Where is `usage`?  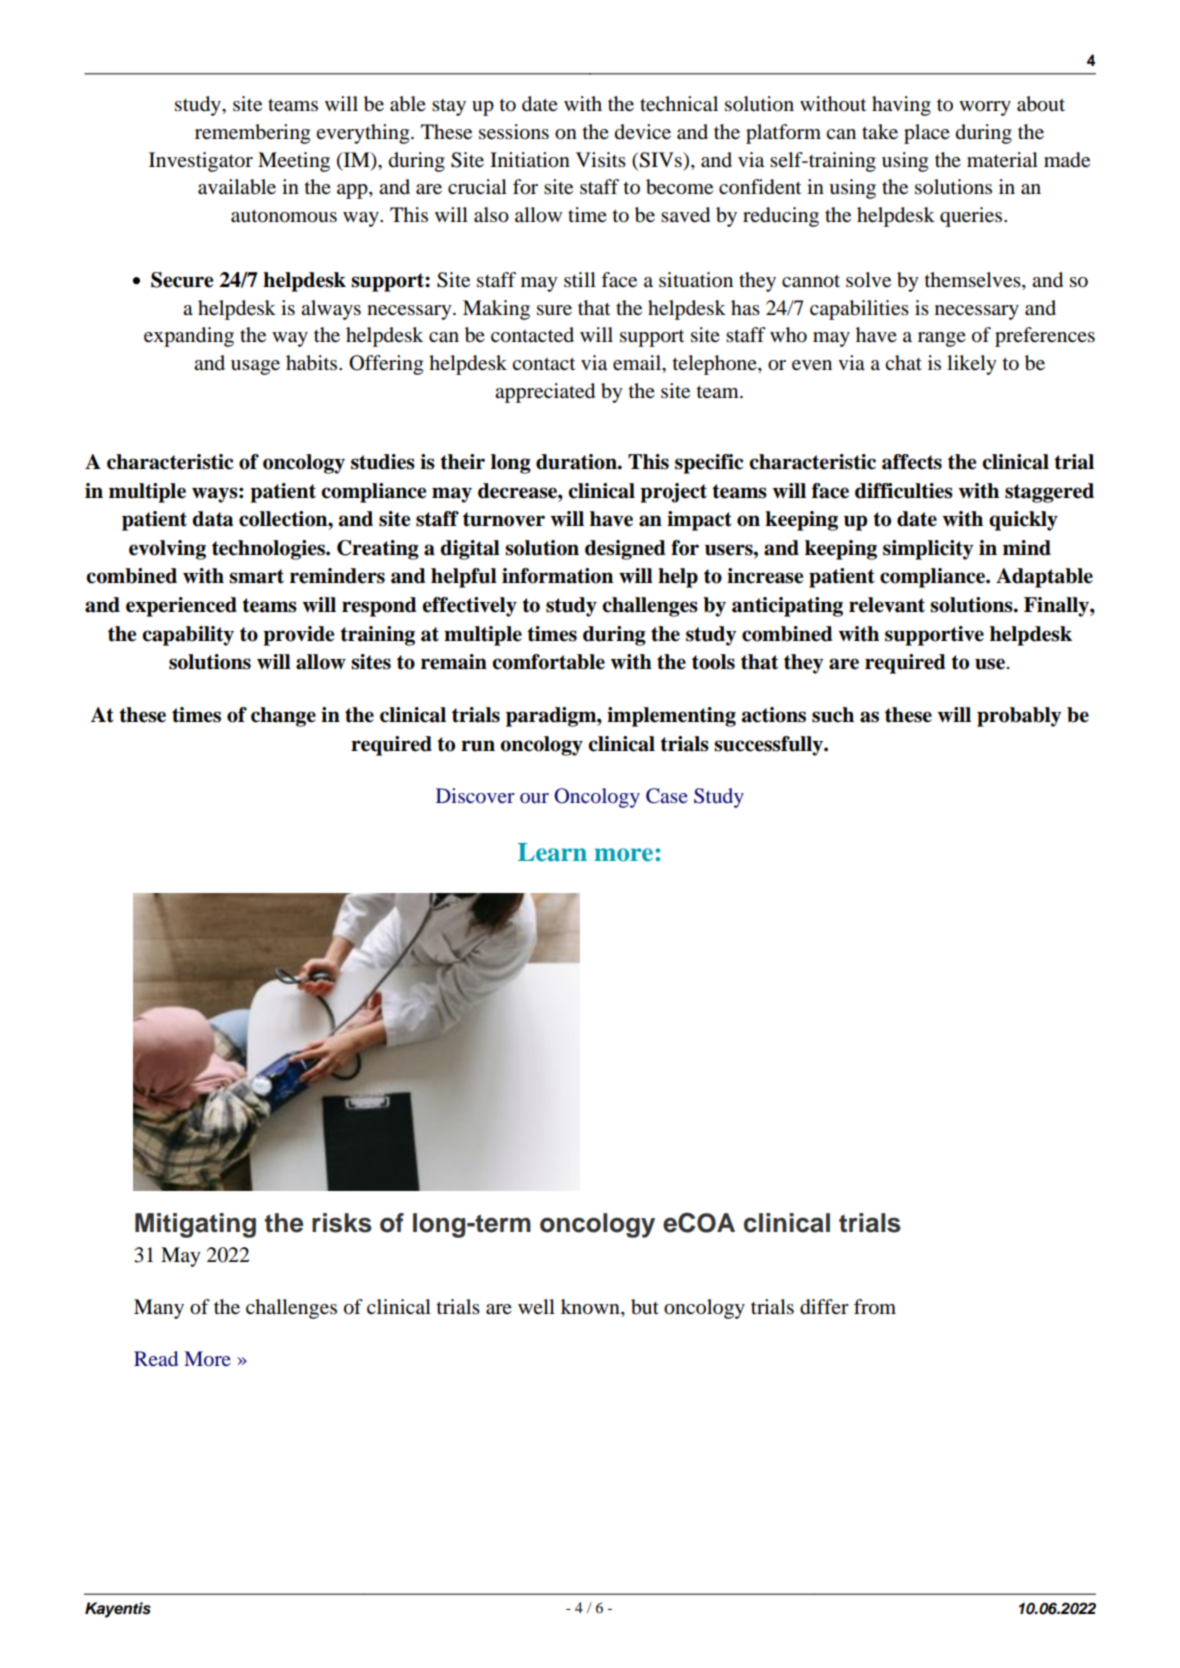
usage is located at coordinates (255, 367).
